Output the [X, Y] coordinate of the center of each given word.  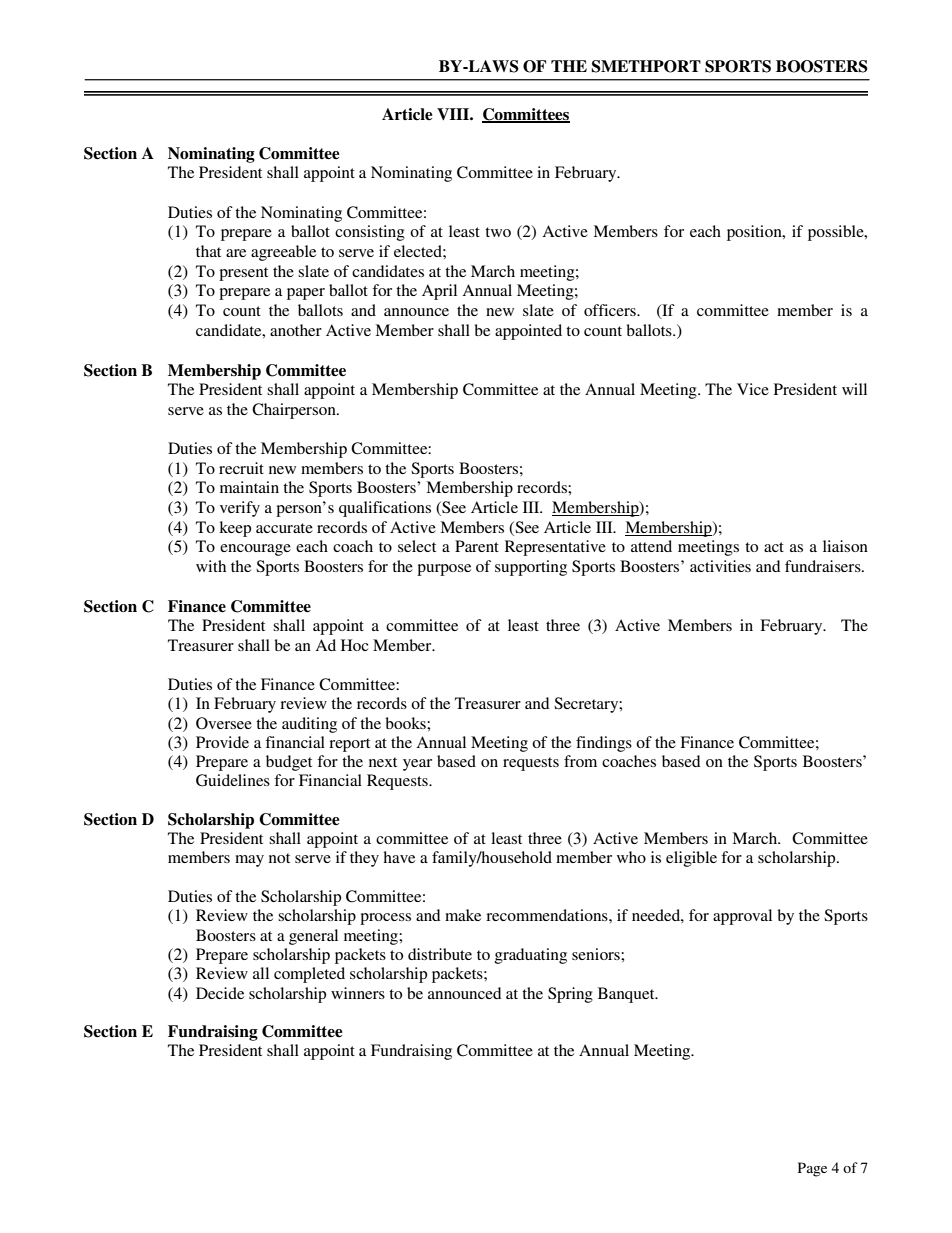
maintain [249, 487]
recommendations [548, 915]
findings [604, 744]
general [313, 937]
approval [742, 917]
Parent [477, 546]
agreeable [283, 253]
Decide [220, 993]
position [755, 233]
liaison [845, 546]
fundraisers [824, 566]
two [498, 232]
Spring [570, 995]
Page [812, 1169]
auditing [309, 725]
